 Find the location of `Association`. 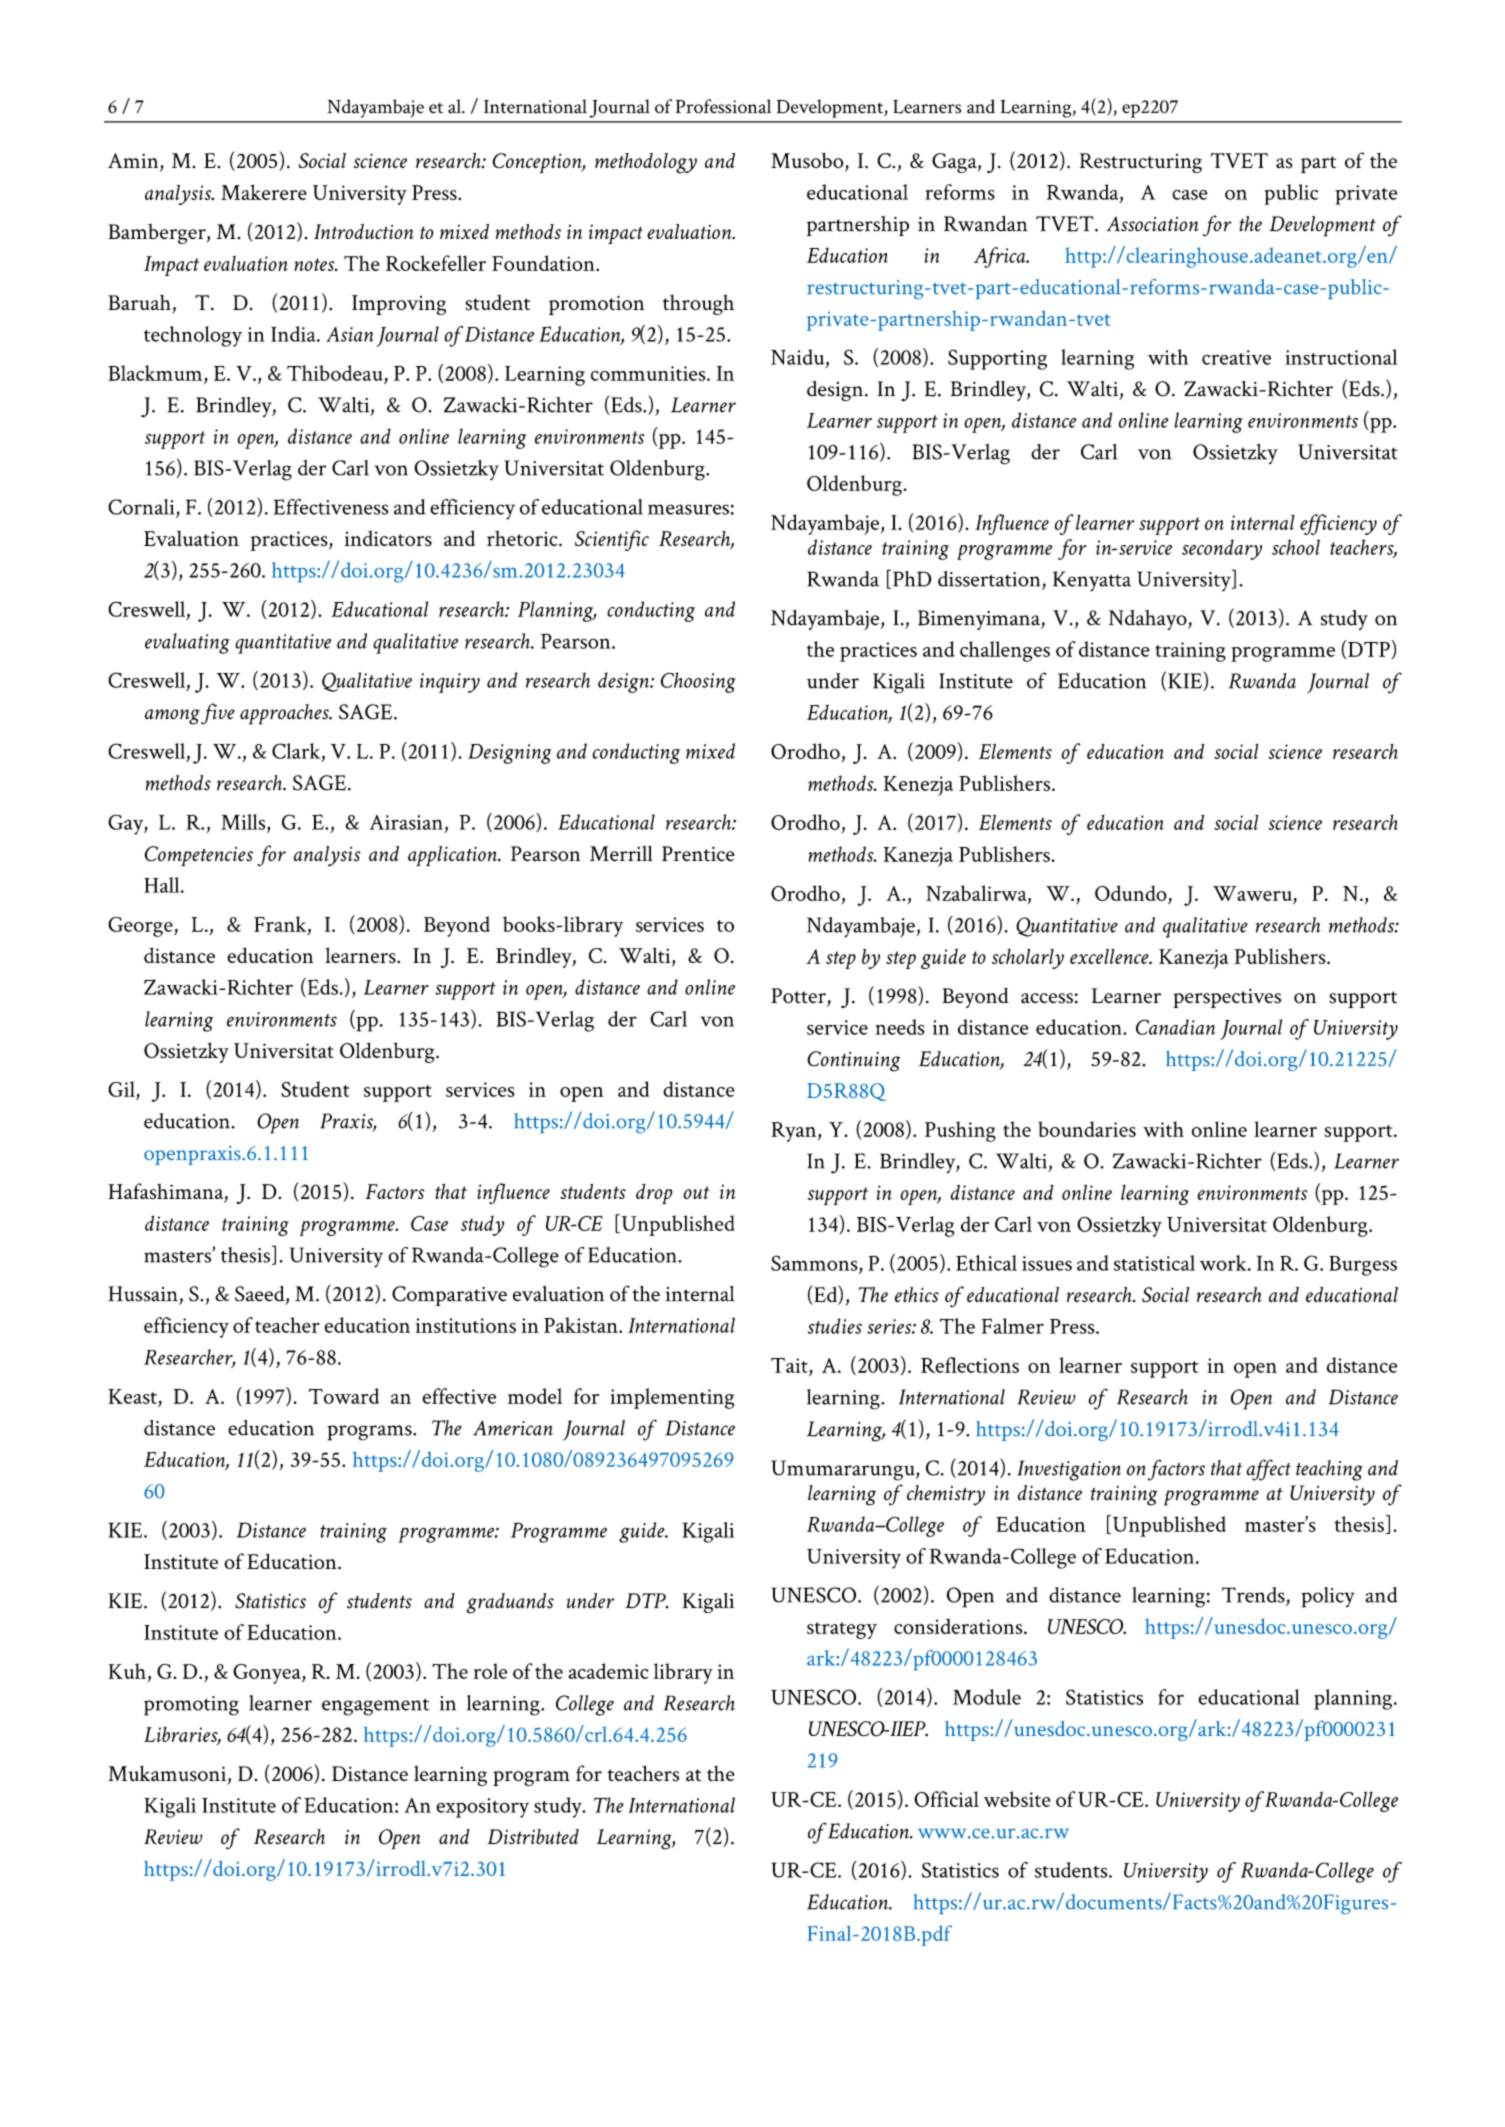

Association is located at coordinates (1152, 224).
